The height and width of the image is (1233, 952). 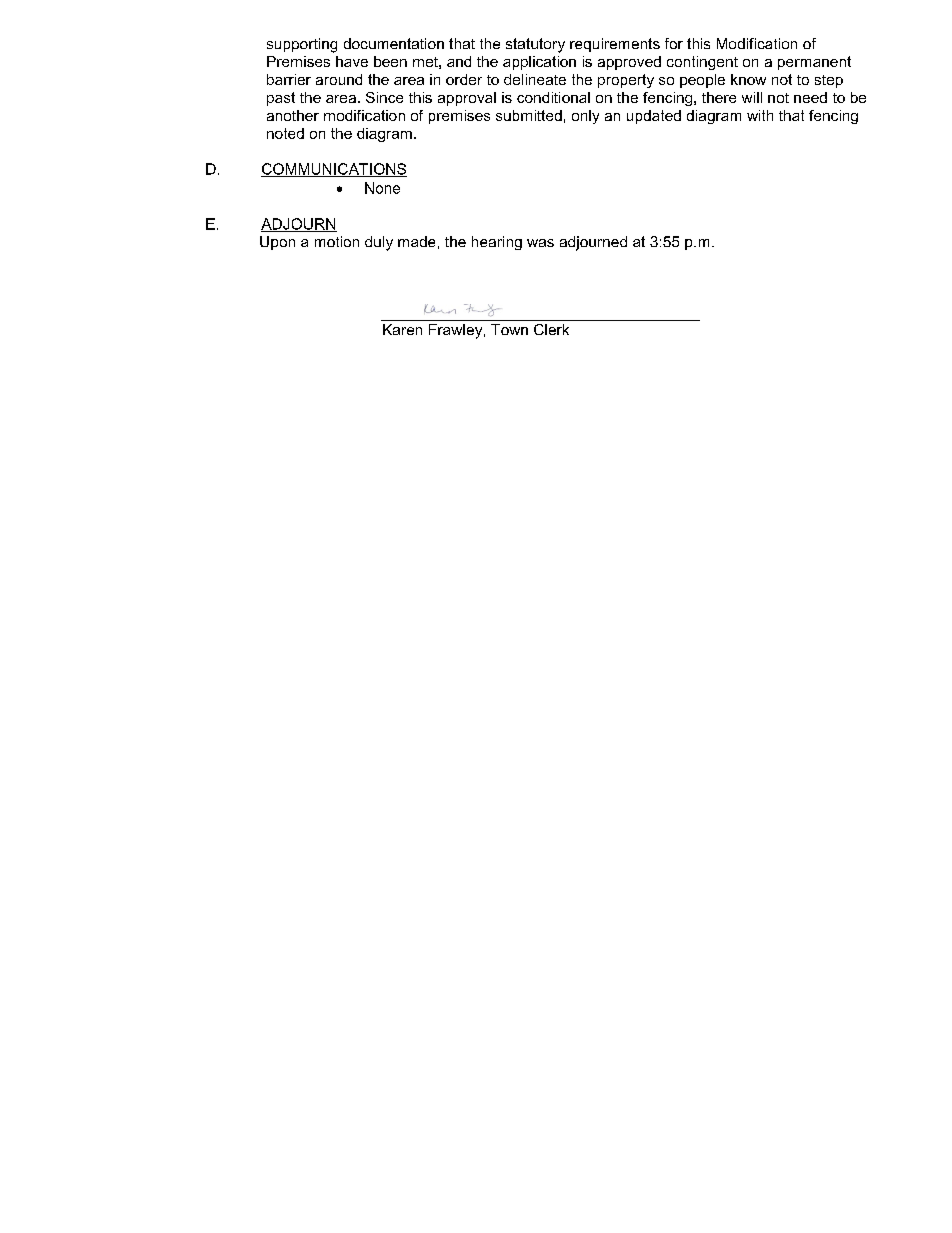 What do you see at coordinates (337, 241) in the image?
I see `motion` at bounding box center [337, 241].
